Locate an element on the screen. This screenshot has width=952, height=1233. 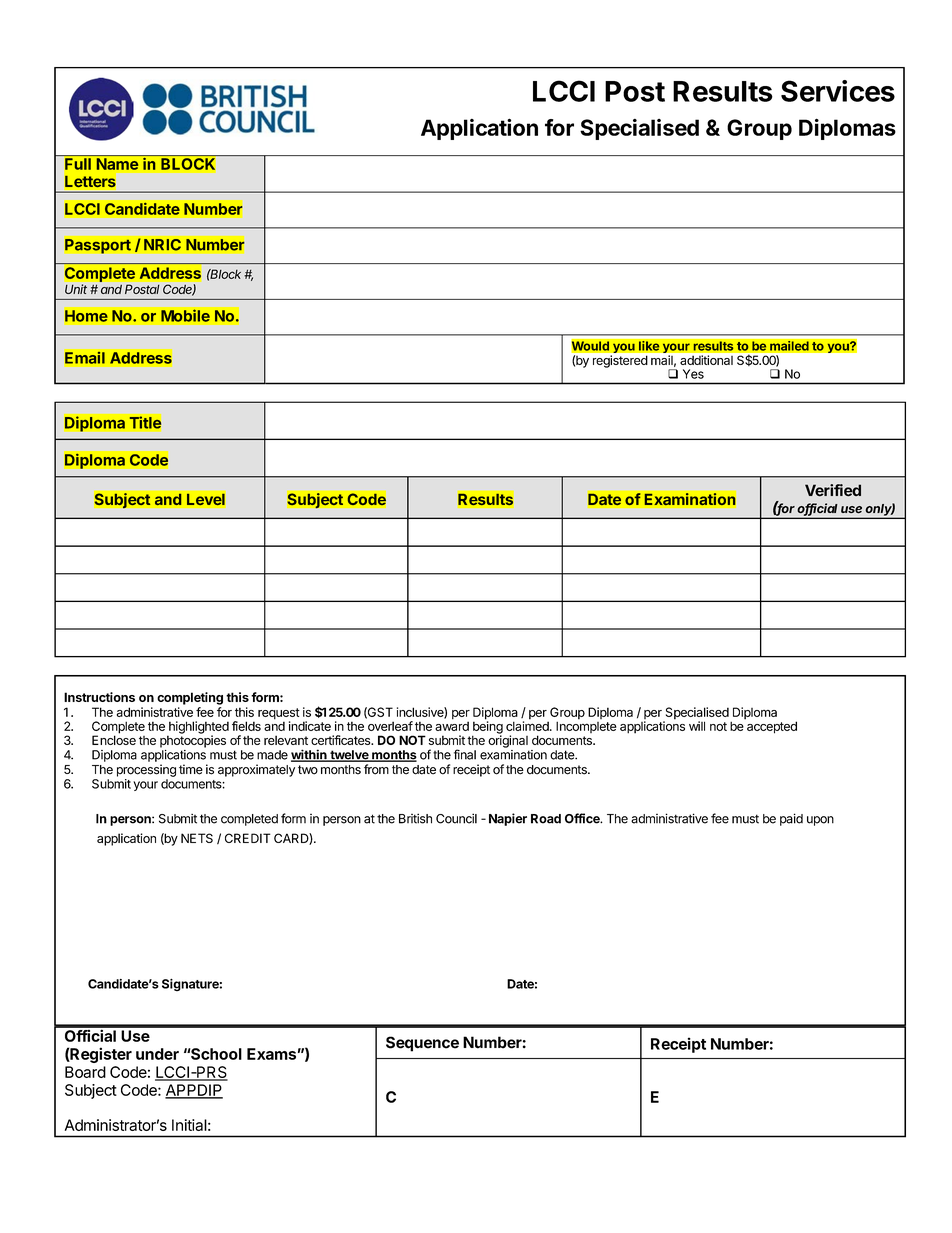
award is located at coordinates (452, 725).
